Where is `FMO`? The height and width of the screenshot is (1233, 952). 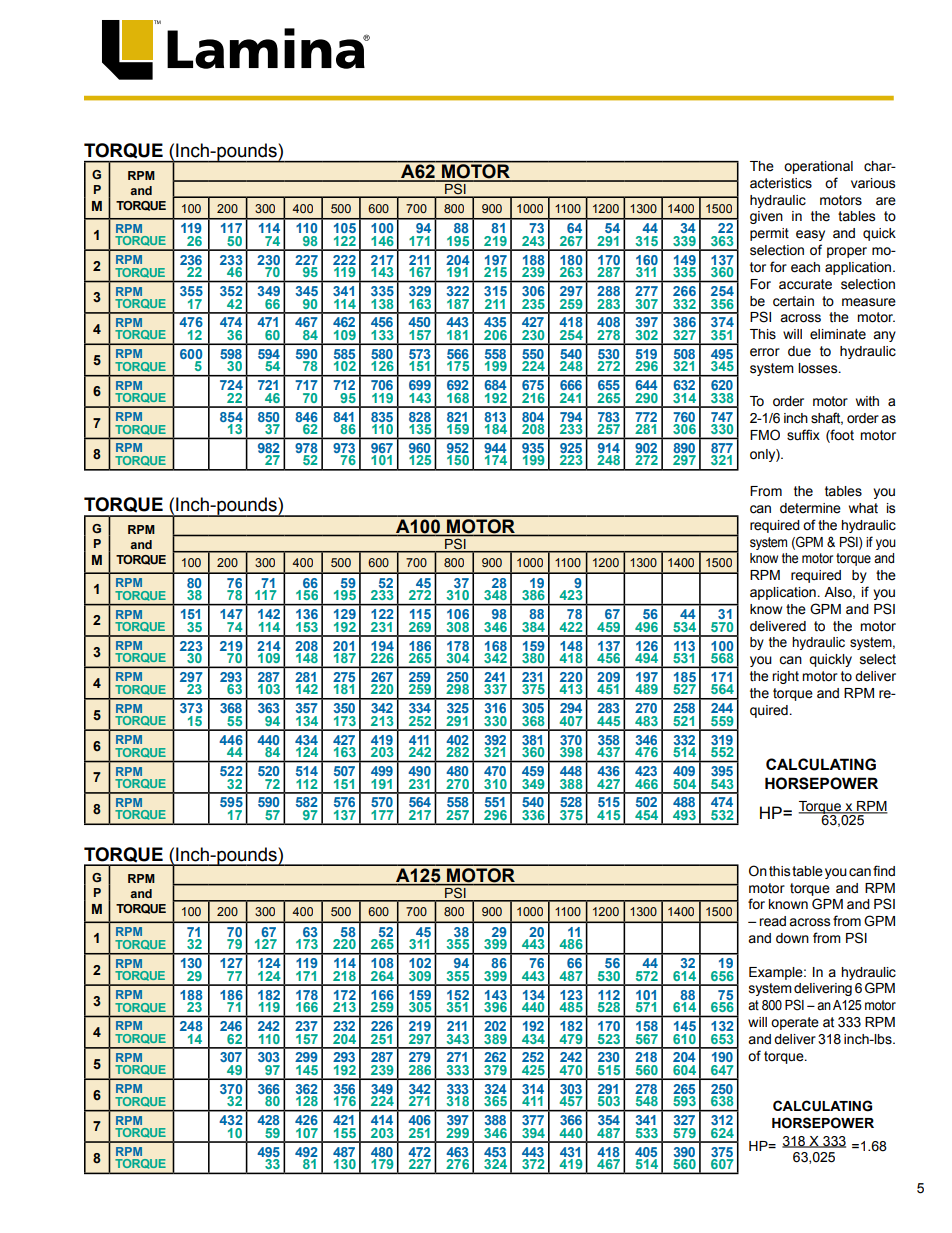 FMO is located at coordinates (765, 435).
